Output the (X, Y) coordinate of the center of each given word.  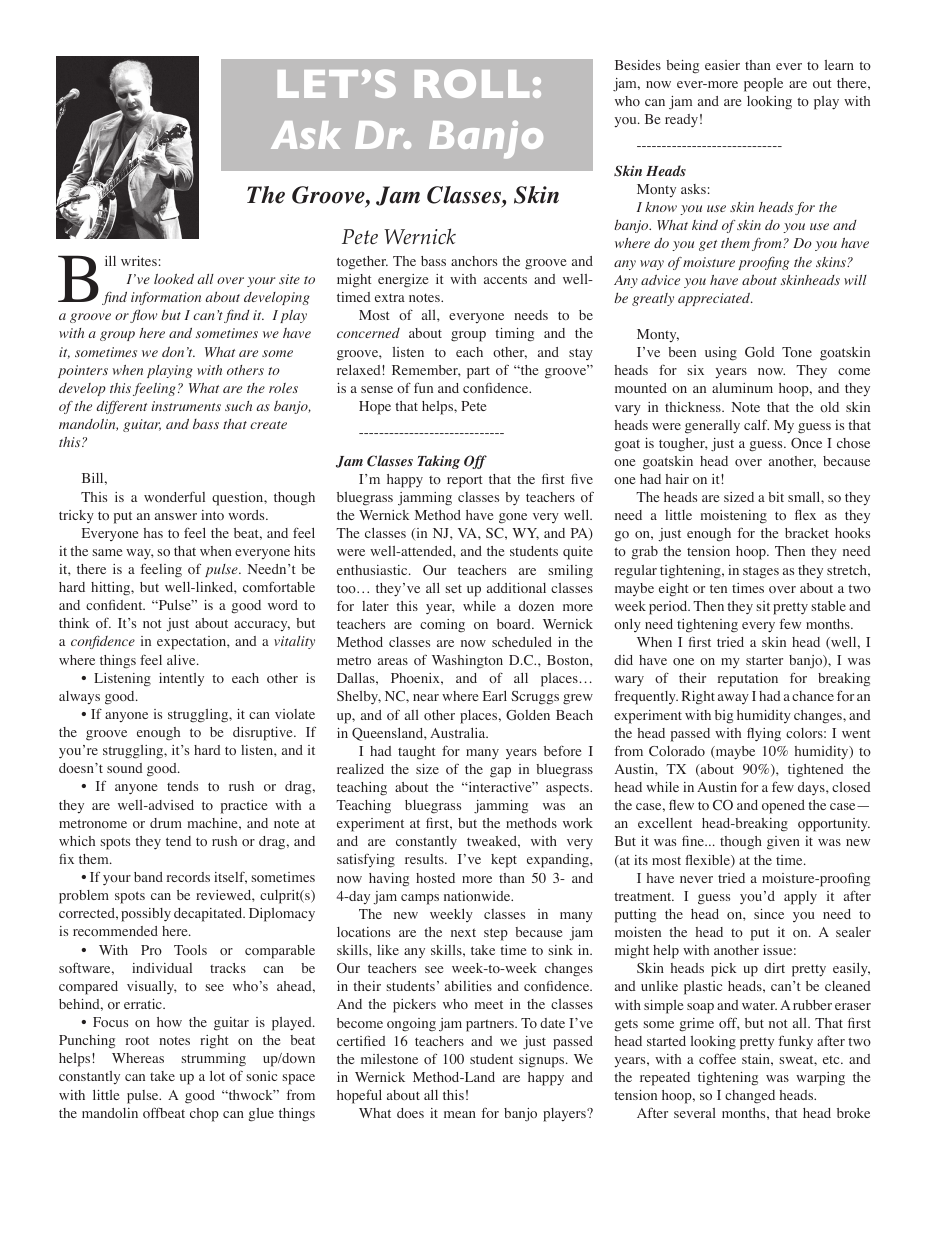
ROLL (472, 83)
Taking (439, 462)
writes (139, 261)
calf (756, 424)
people (763, 85)
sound (125, 768)
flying (764, 735)
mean (460, 1114)
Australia (459, 733)
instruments (186, 406)
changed (750, 1097)
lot (217, 1076)
